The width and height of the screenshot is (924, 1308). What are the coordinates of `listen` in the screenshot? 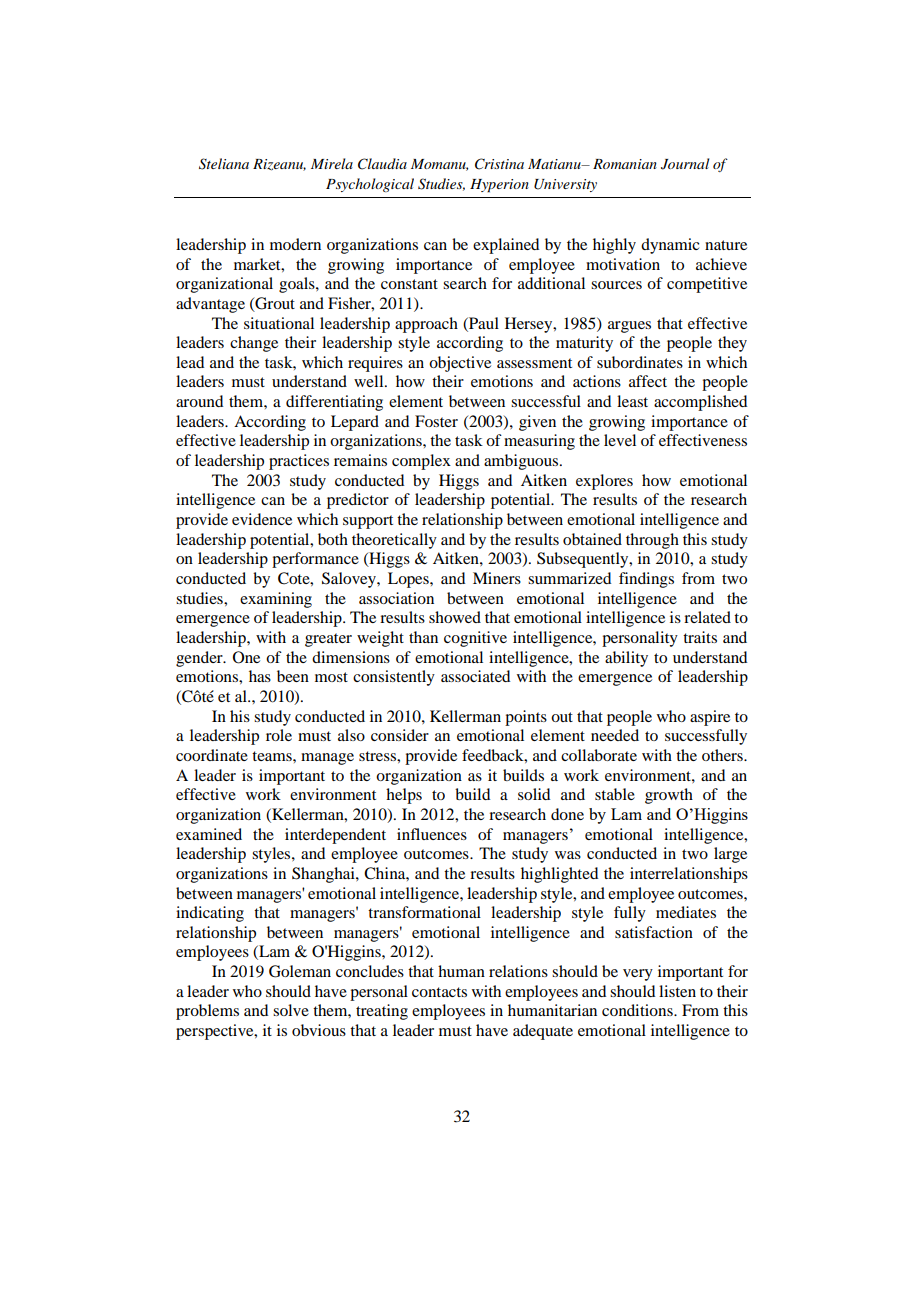 It's located at (677, 991).
